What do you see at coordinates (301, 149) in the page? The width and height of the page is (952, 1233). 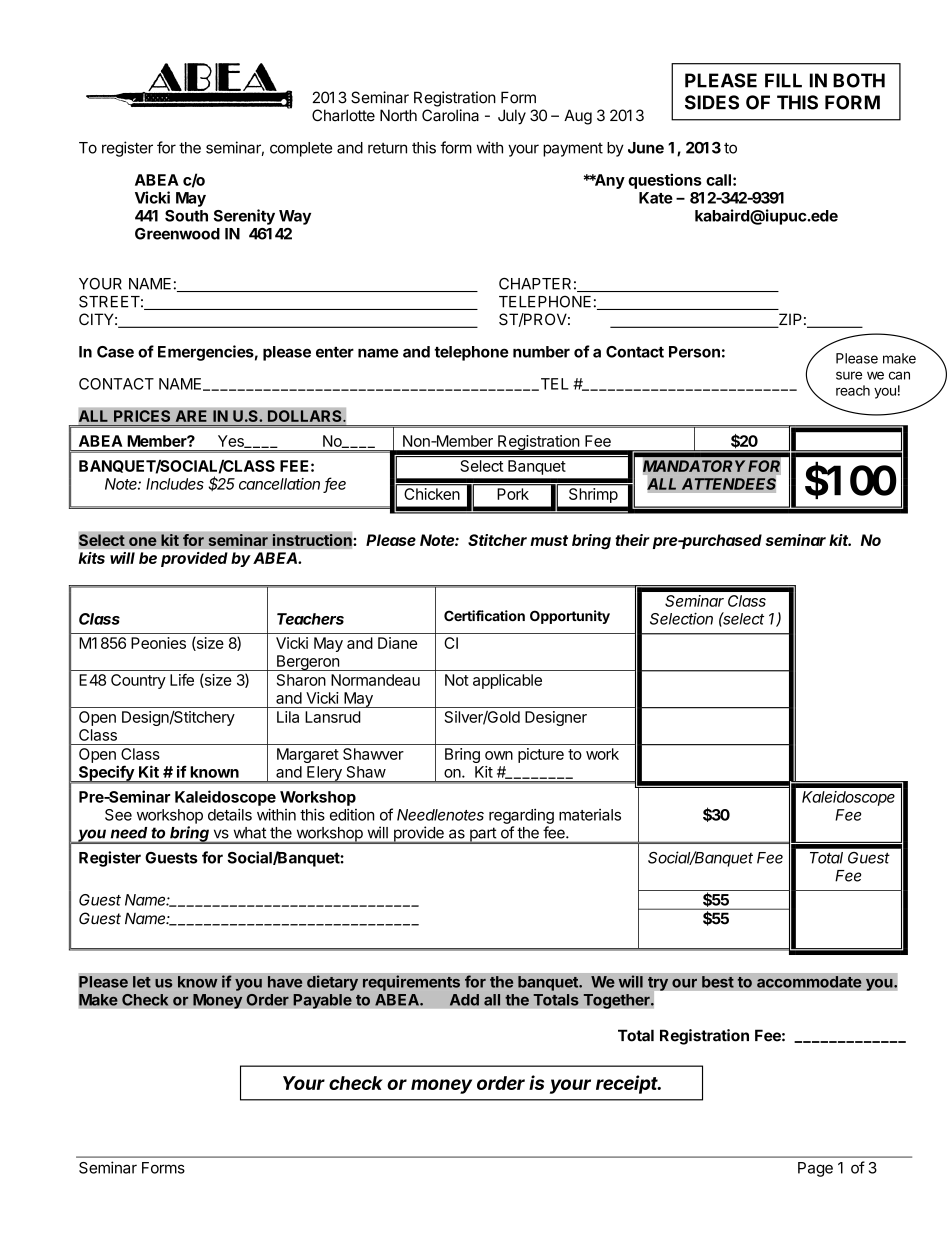 I see `complete` at bounding box center [301, 149].
